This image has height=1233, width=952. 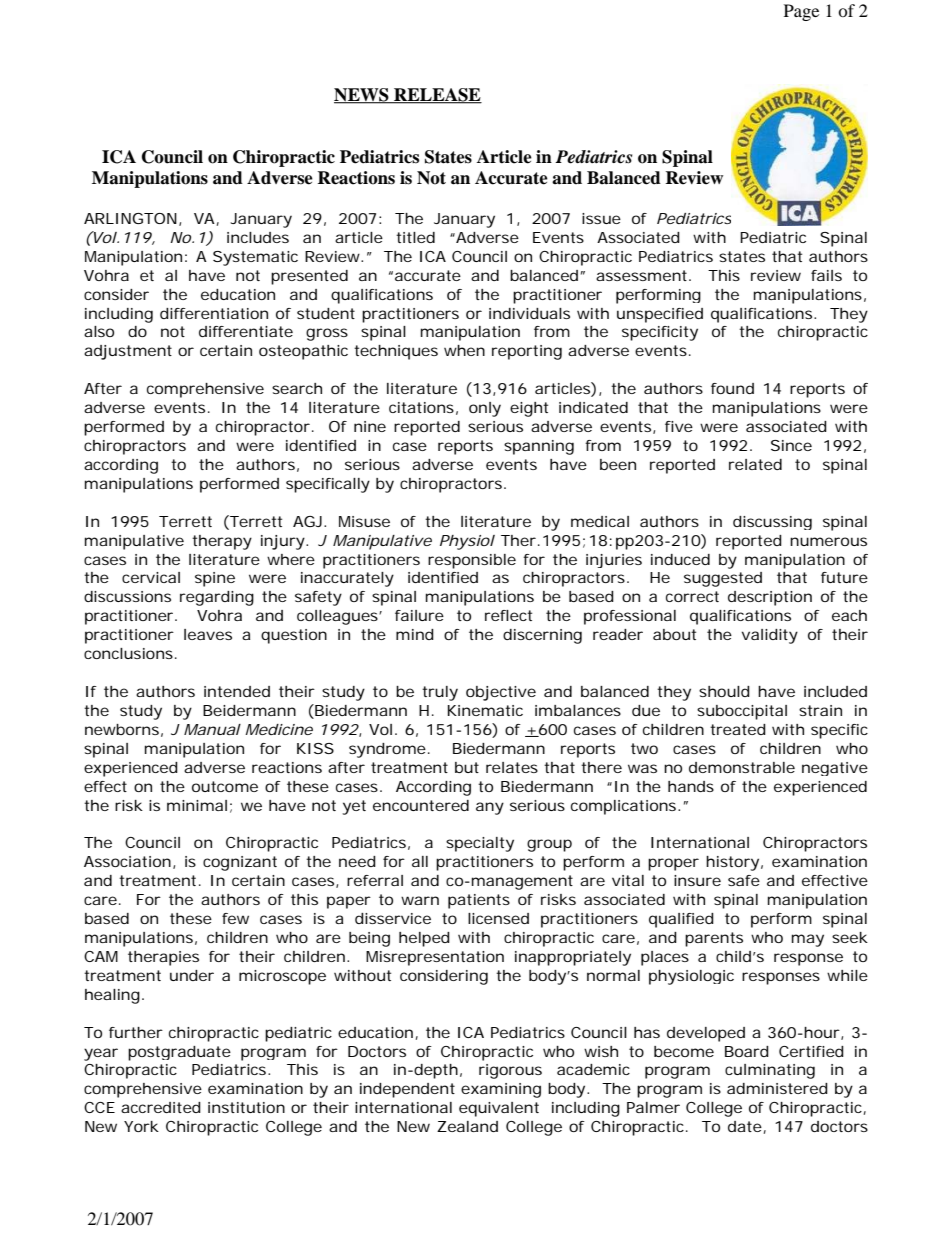 I want to click on differentiation, so click(x=214, y=313).
